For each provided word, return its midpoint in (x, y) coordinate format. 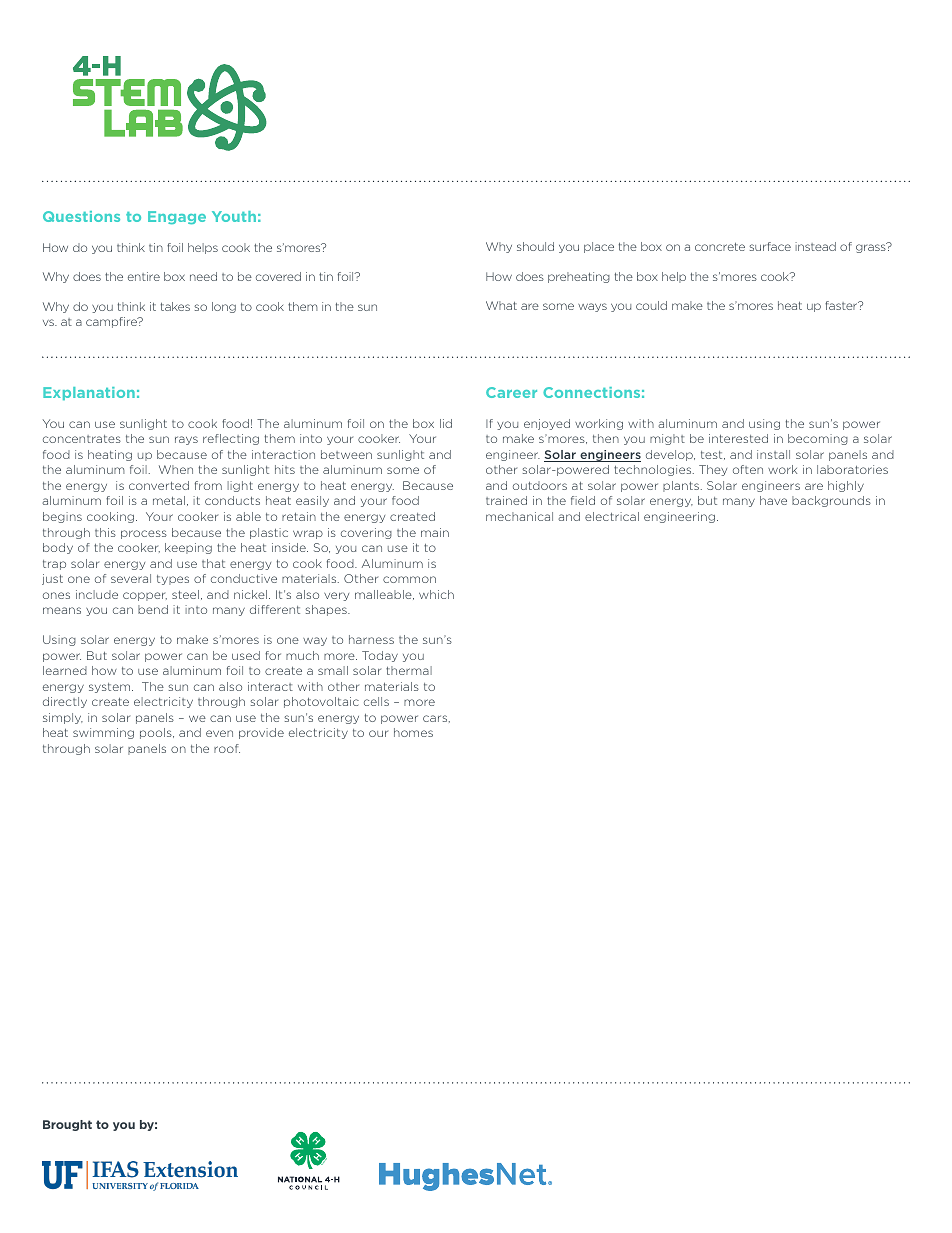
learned (65, 670)
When (176, 469)
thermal (409, 670)
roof (227, 748)
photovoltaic (321, 702)
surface (770, 246)
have (773, 500)
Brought (67, 1125)
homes (413, 732)
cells (376, 701)
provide (261, 733)
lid (446, 423)
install (773, 454)
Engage (177, 217)
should (535, 246)
